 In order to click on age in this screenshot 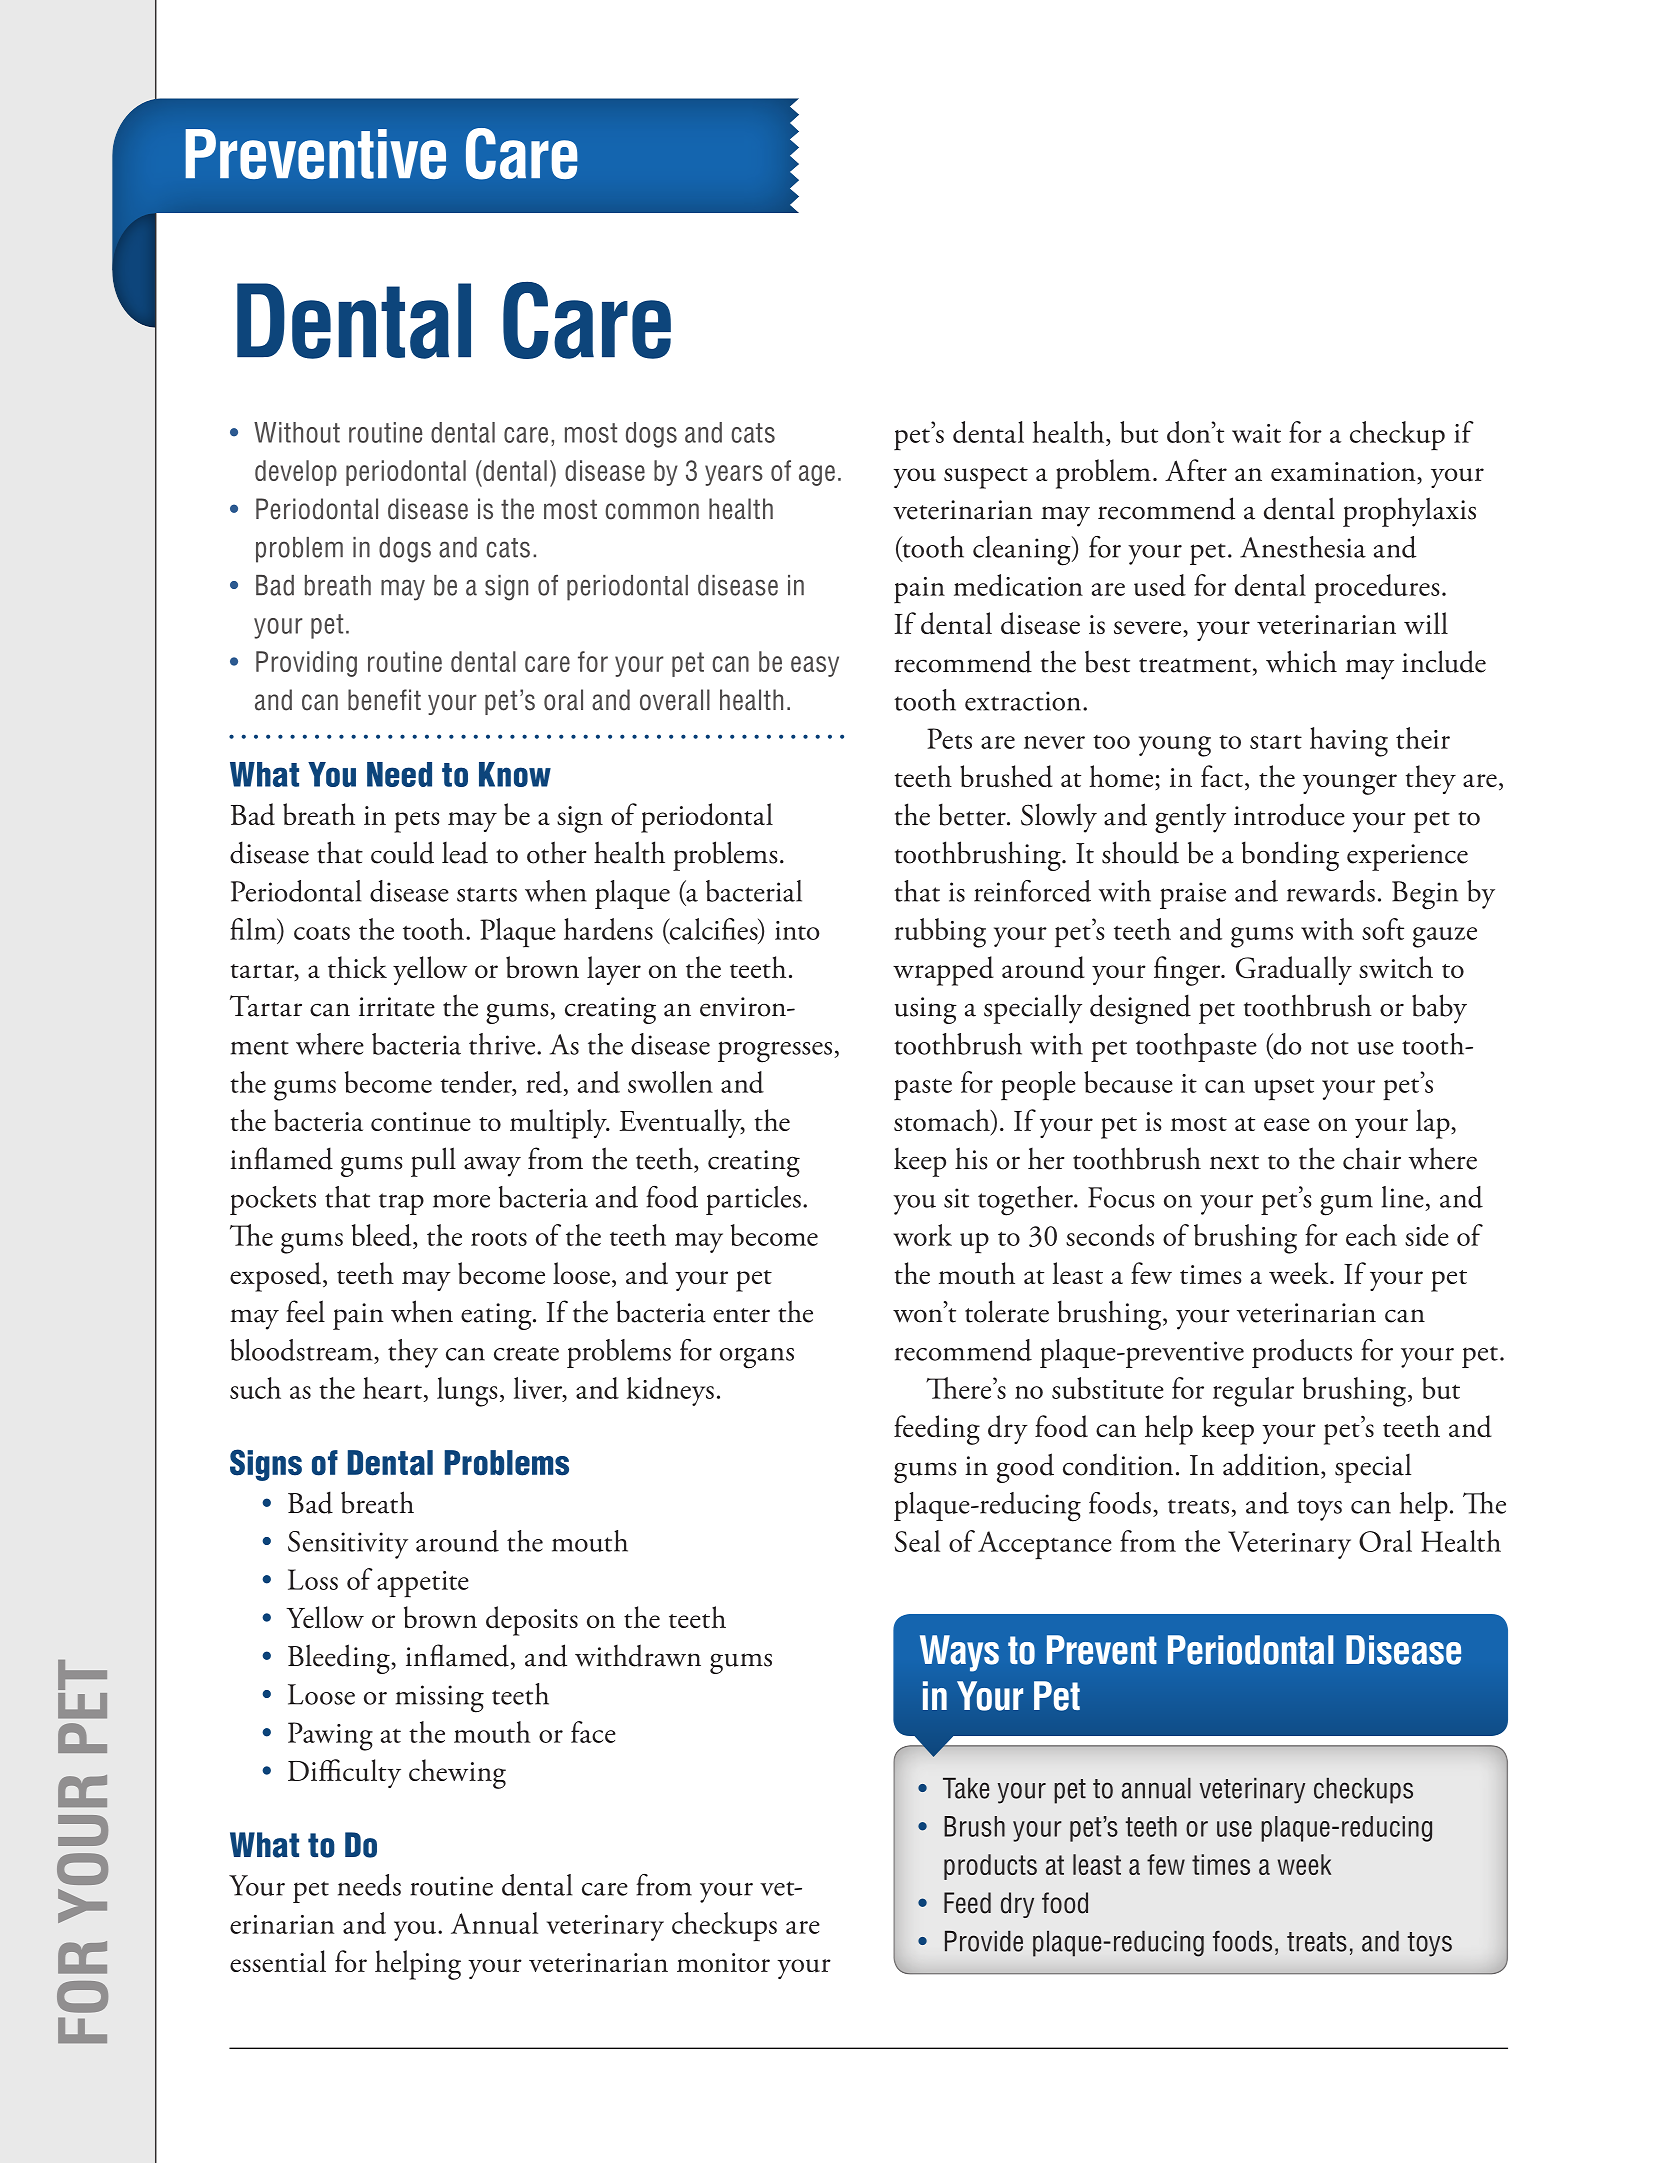, I will do `click(817, 475)`.
